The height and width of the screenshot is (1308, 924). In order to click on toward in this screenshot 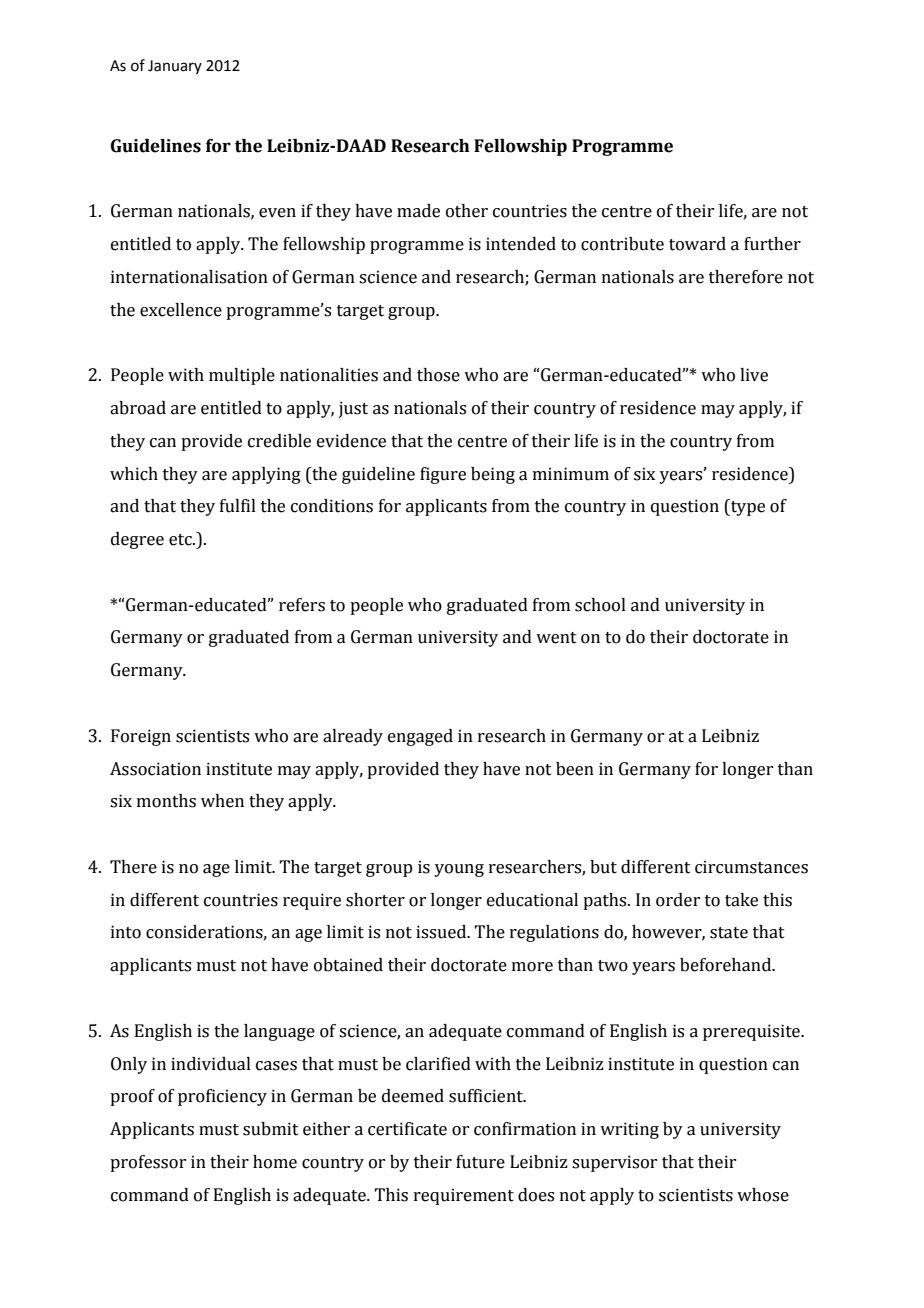, I will do `click(697, 244)`.
